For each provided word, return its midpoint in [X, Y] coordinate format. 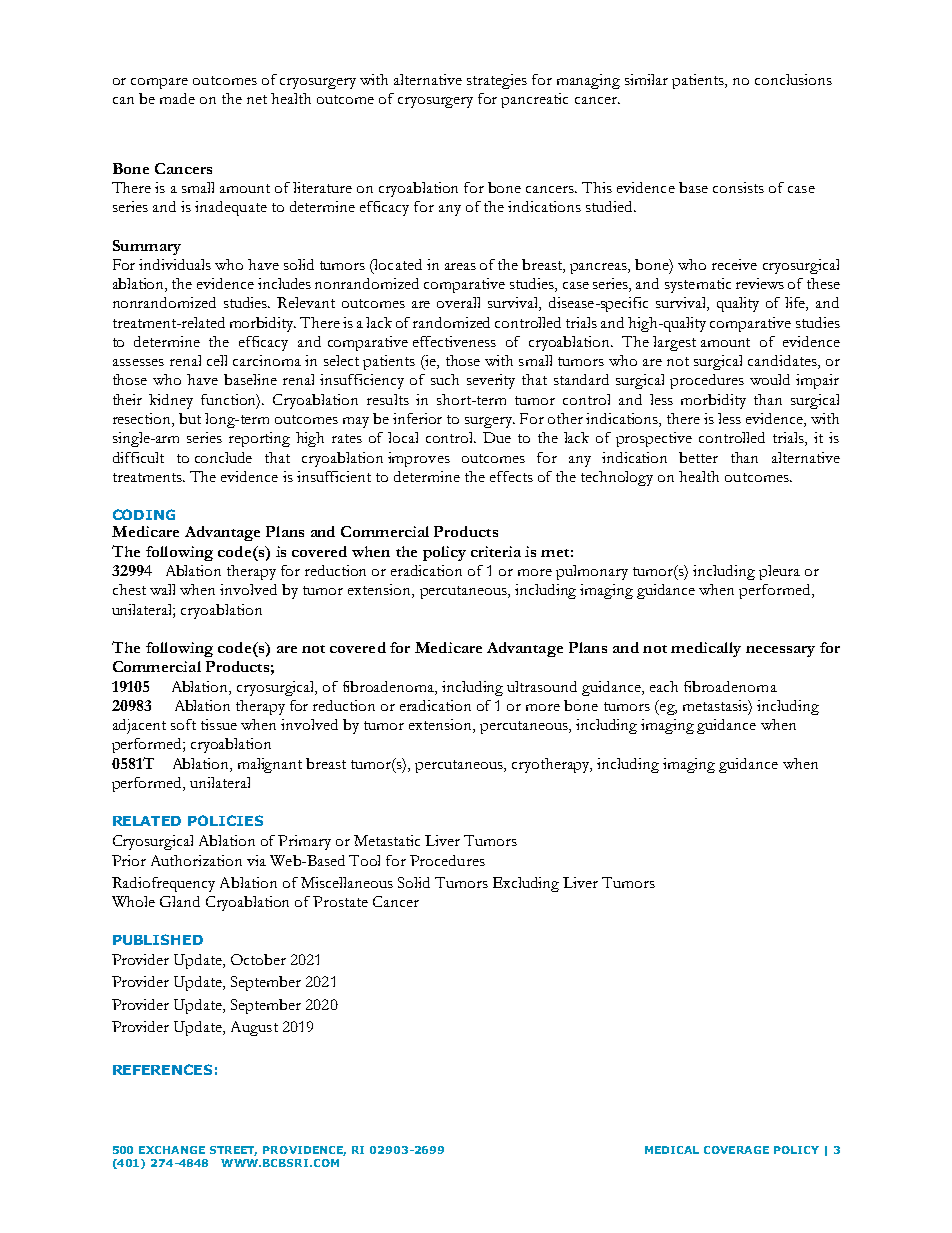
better [698, 457]
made [177, 98]
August [254, 1028]
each [664, 686]
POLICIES [225, 820]
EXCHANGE [172, 1150]
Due [497, 437]
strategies [497, 81]
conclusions [793, 79]
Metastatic [387, 840]
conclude [223, 457]
